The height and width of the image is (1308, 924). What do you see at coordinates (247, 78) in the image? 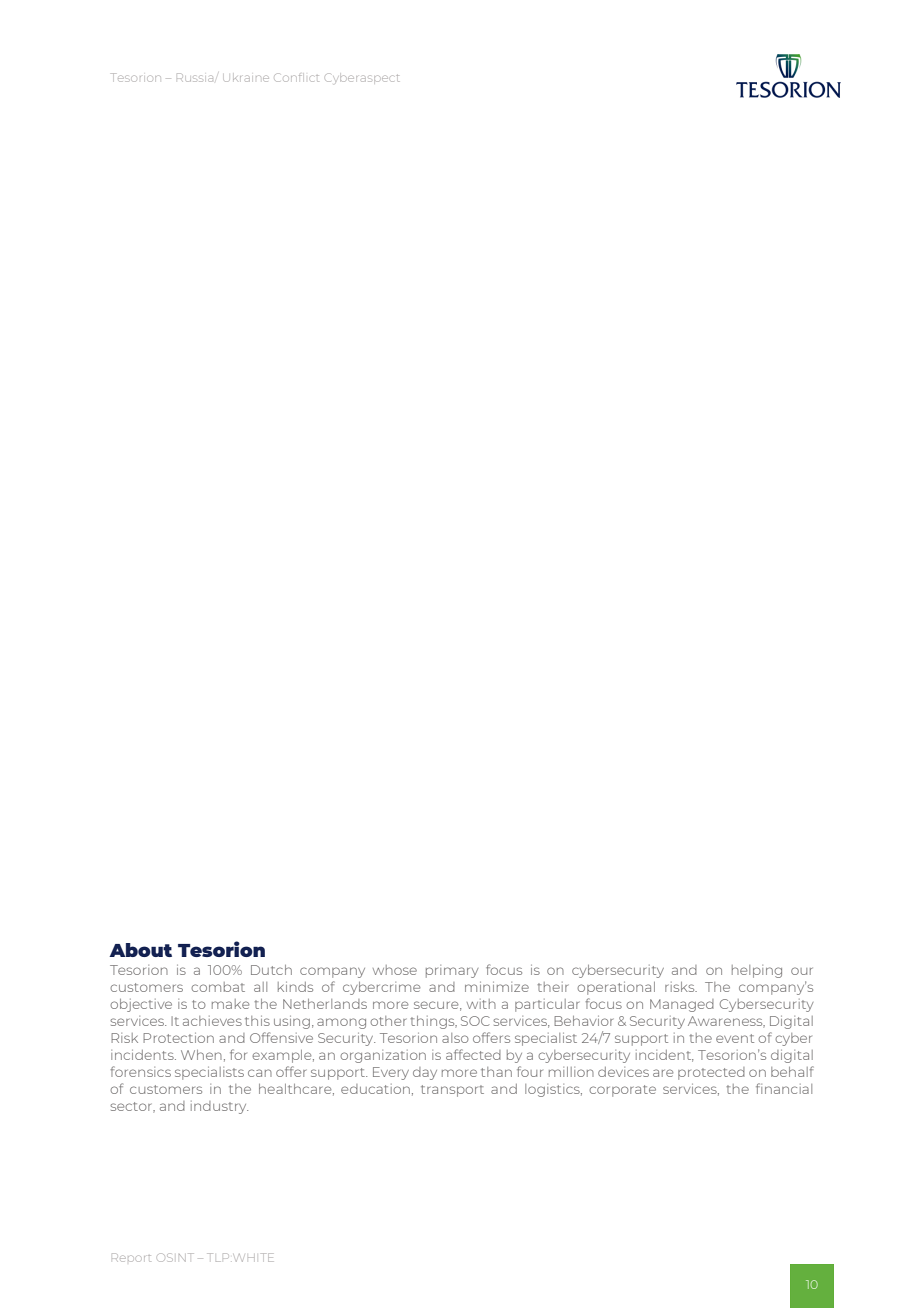
I see `Ukraine` at bounding box center [247, 78].
